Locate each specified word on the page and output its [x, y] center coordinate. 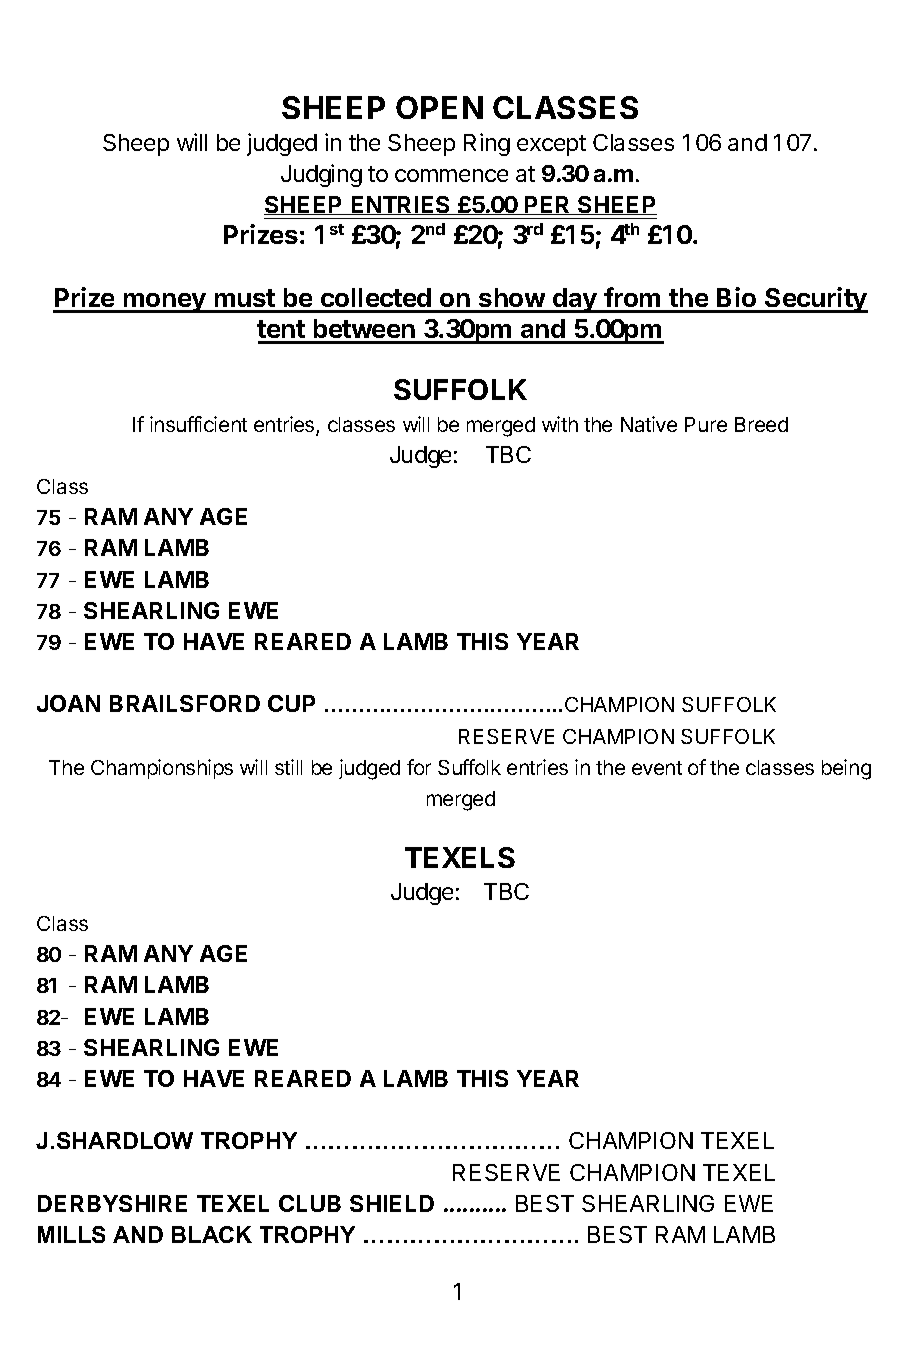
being [846, 769]
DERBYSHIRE [112, 1203]
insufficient [198, 424]
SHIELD [392, 1203]
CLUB [310, 1203]
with [560, 424]
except [551, 145]
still [288, 767]
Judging [321, 175]
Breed [761, 424]
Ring [487, 144]
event [657, 768]
